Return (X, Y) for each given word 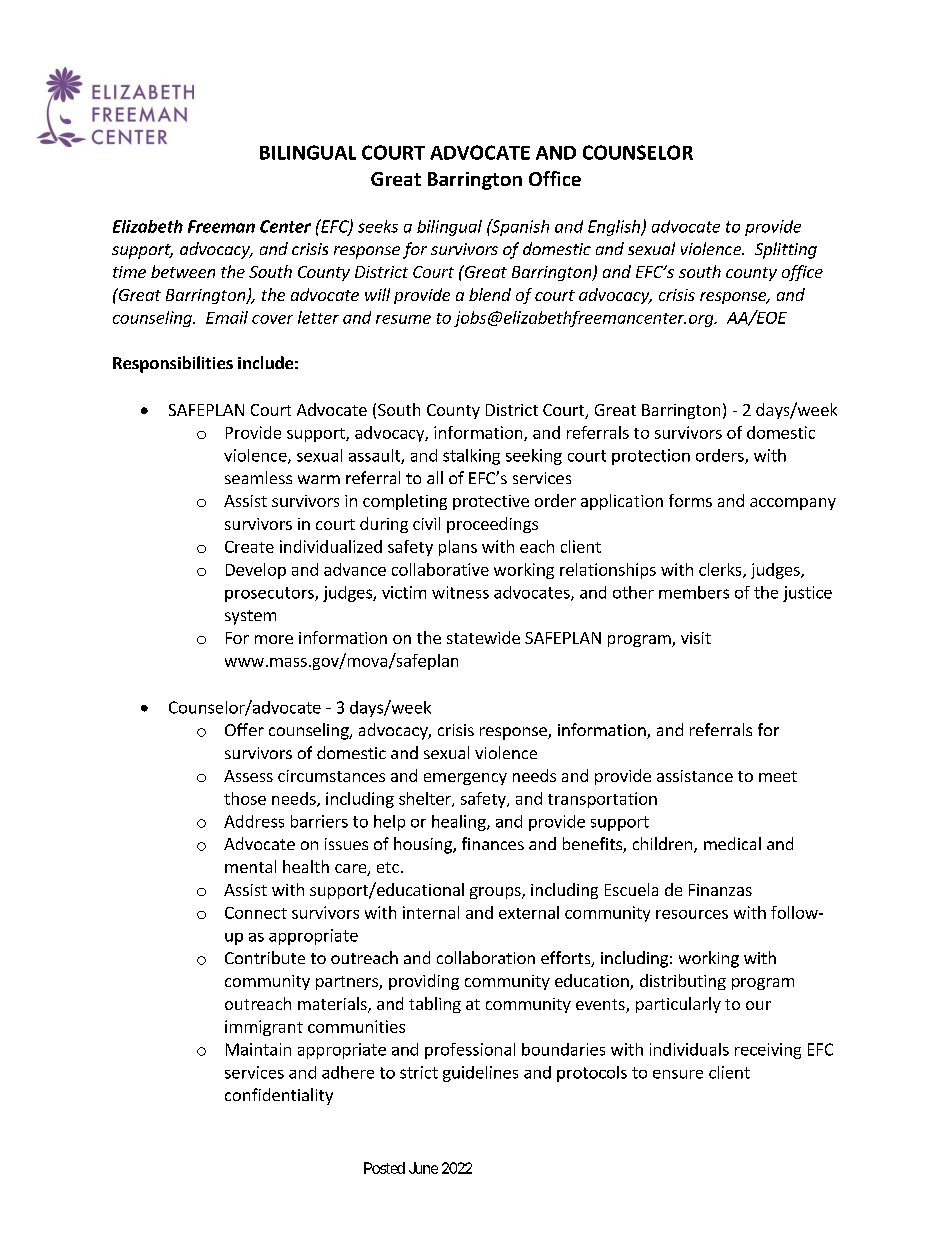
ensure (678, 1074)
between (183, 271)
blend (490, 294)
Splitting (786, 250)
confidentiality (279, 1096)
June (423, 1168)
